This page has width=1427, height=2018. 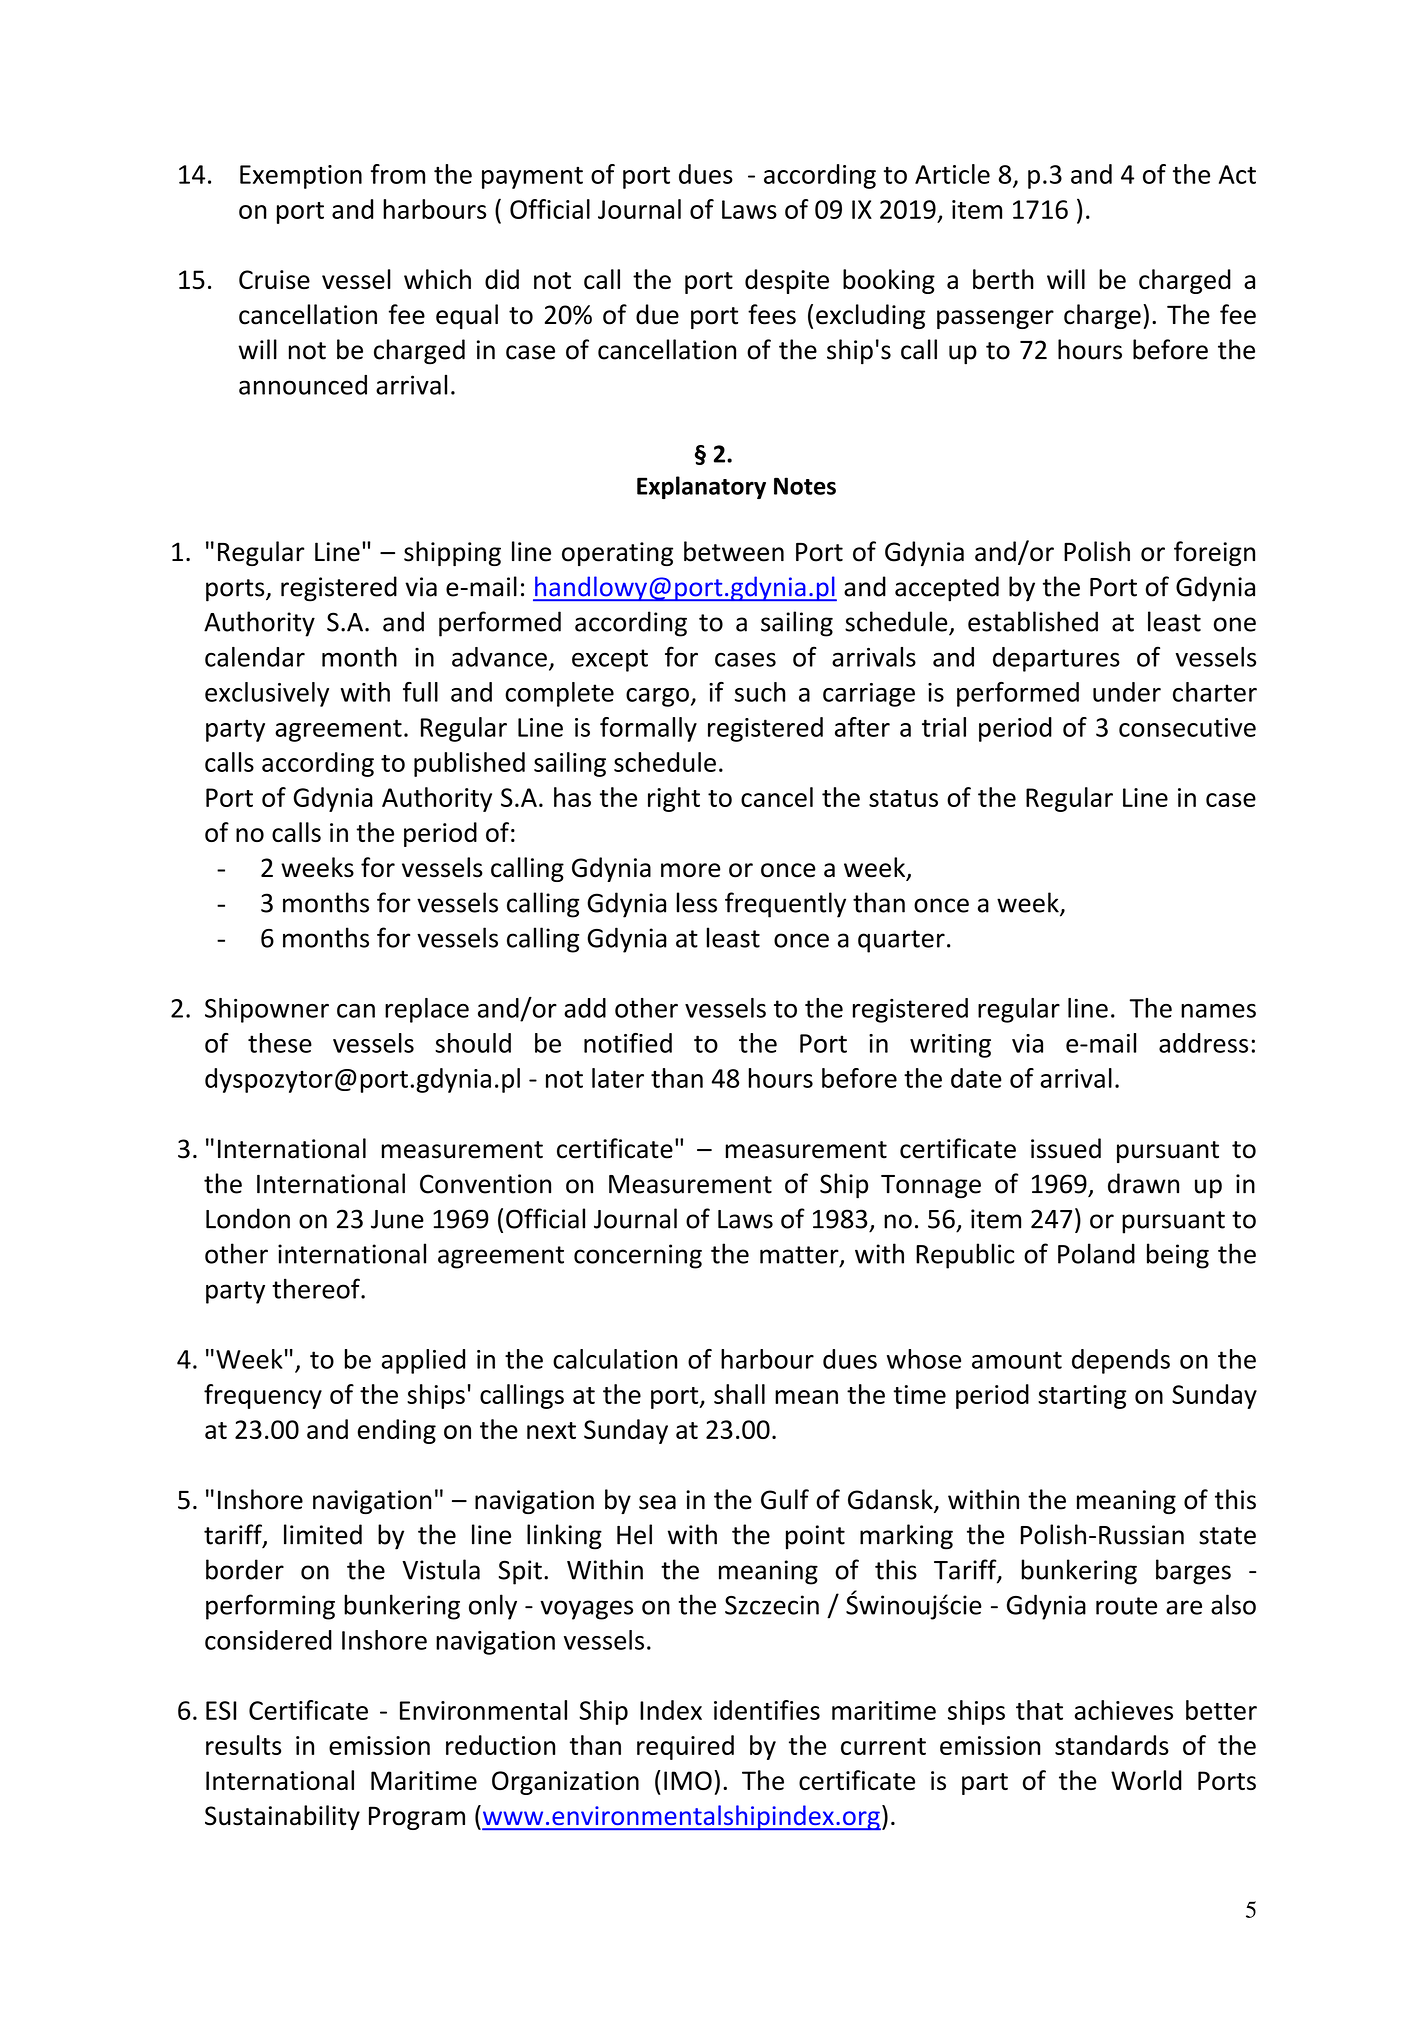 What do you see at coordinates (301, 177) in the page?
I see `Exemption` at bounding box center [301, 177].
